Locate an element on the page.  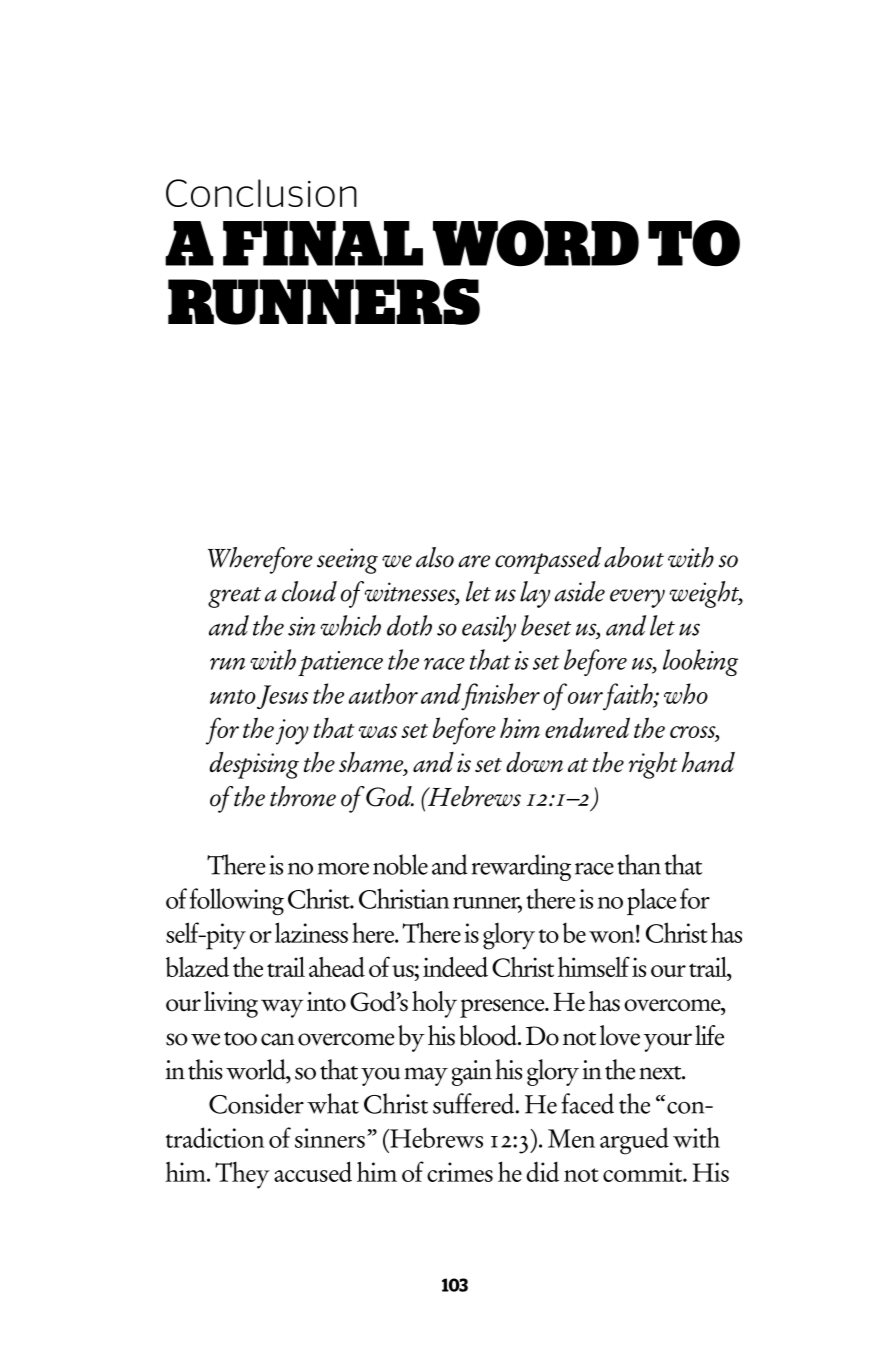
Conclusion is located at coordinates (261, 193).
